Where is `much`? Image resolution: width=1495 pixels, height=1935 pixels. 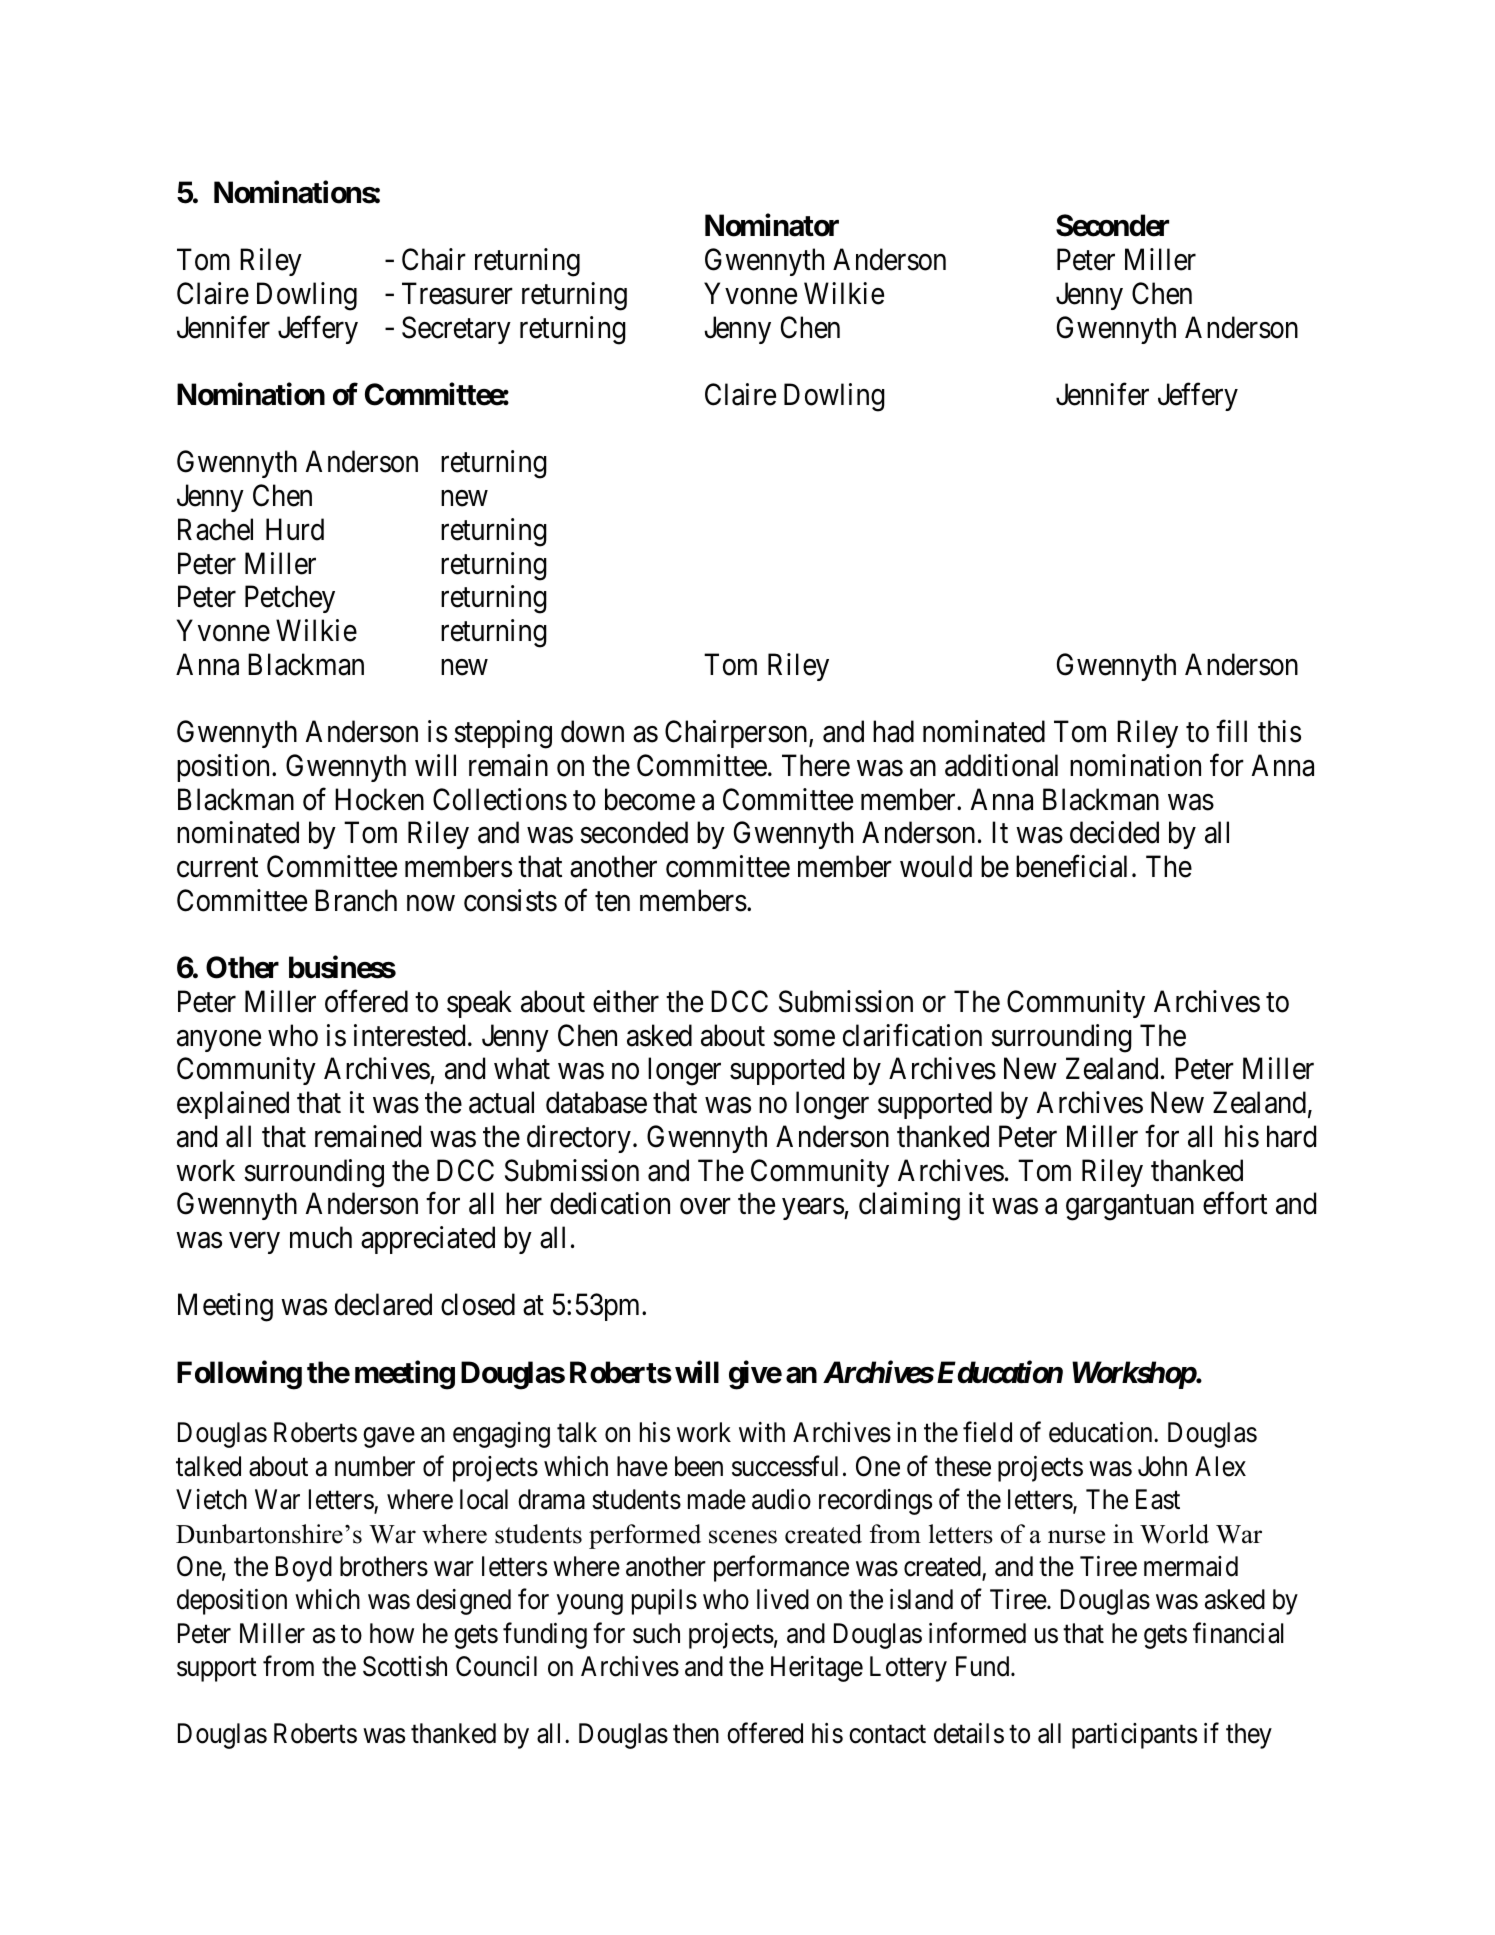
much is located at coordinates (321, 1237).
